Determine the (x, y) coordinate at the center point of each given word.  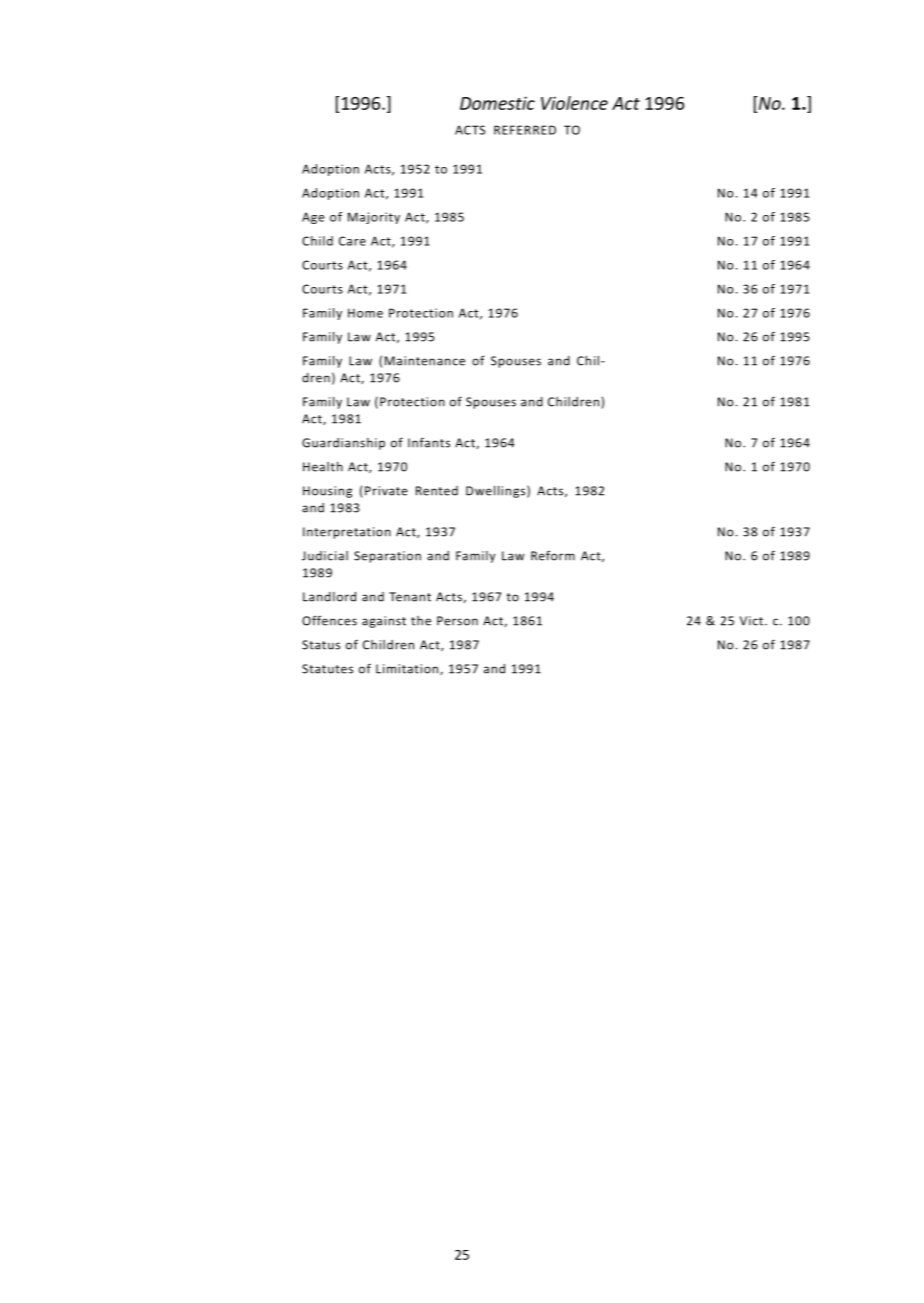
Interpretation (347, 533)
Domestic (497, 103)
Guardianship (343, 444)
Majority (374, 218)
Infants (429, 442)
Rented (437, 491)
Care (352, 241)
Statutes (327, 669)
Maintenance (425, 361)
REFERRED (525, 130)
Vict (751, 621)
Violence (574, 103)
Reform (553, 555)
